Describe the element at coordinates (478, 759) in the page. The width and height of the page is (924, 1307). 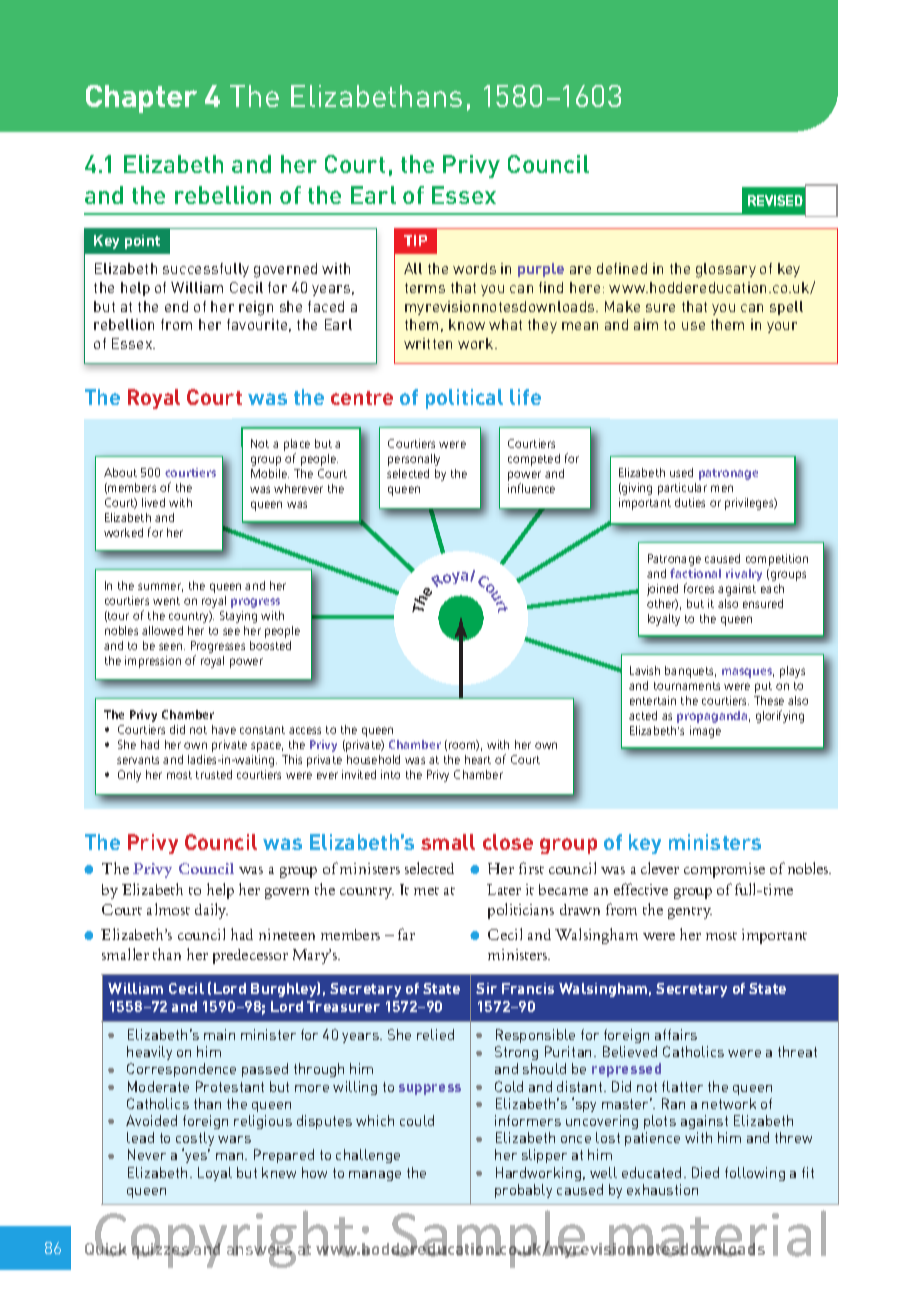
I see `heart` at that location.
